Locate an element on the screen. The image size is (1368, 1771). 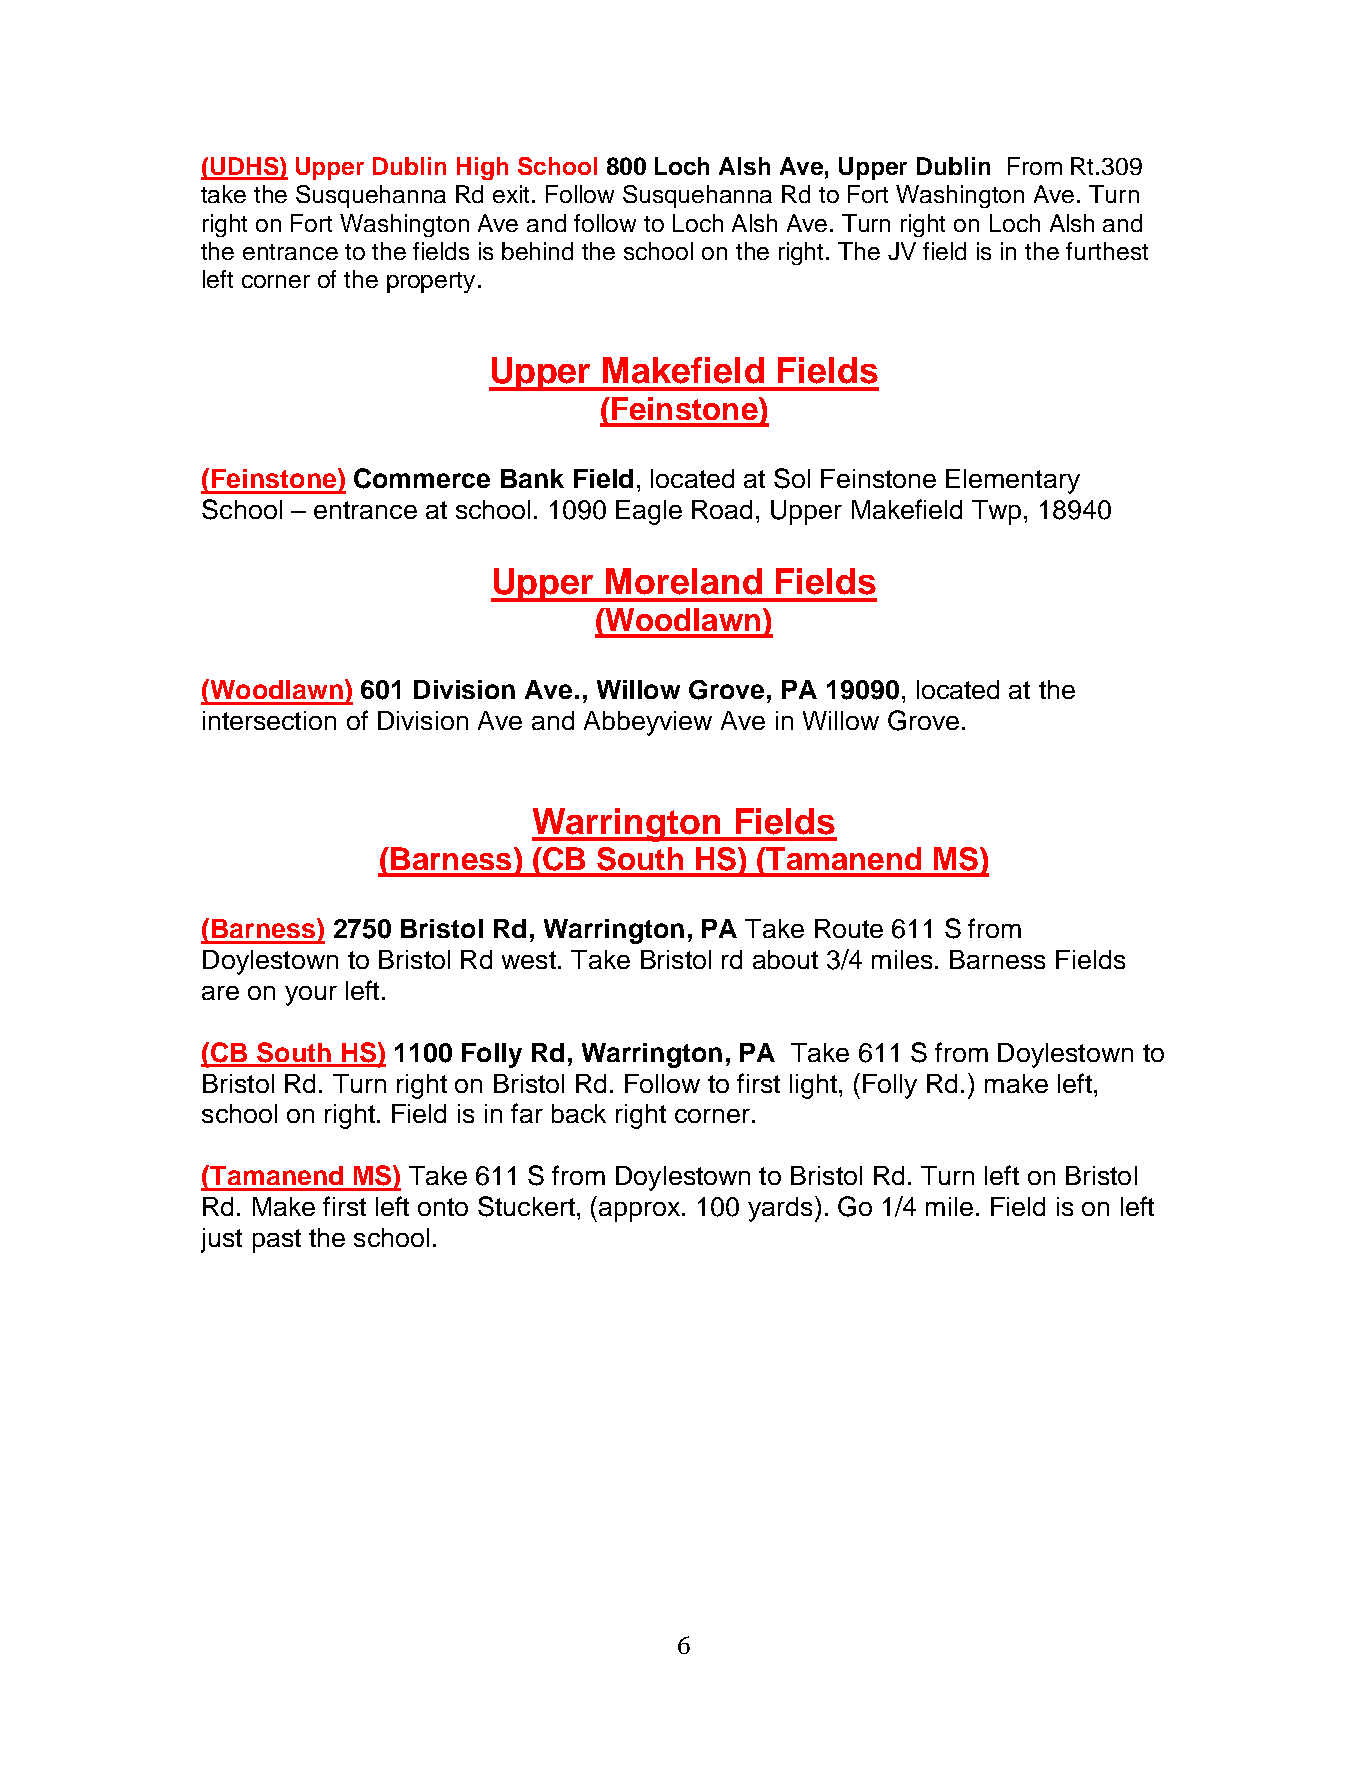
Road is located at coordinates (722, 509).
